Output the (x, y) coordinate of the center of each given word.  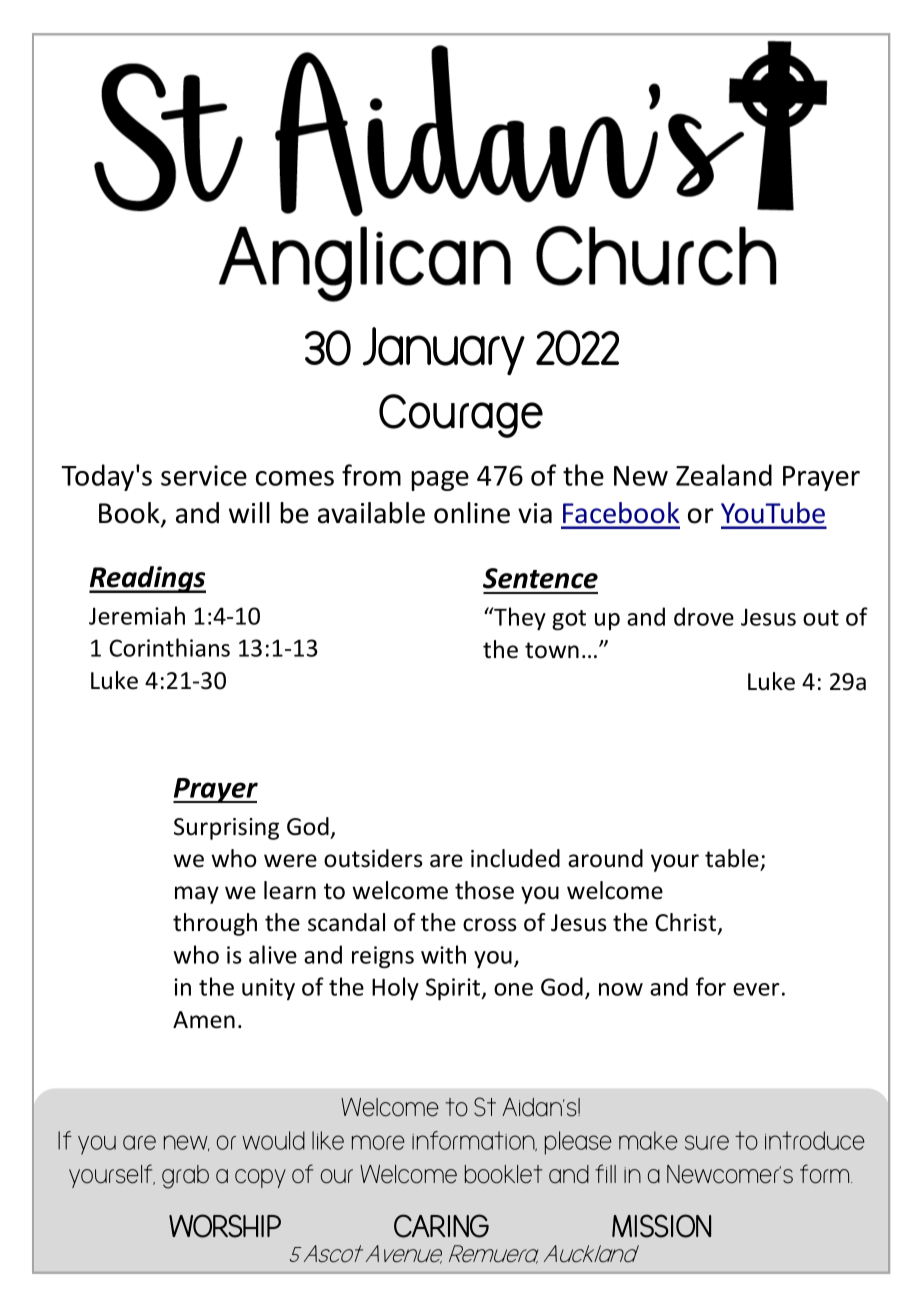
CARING (441, 1226)
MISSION (661, 1226)
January (444, 351)
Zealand (724, 475)
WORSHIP (225, 1226)
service (204, 475)
